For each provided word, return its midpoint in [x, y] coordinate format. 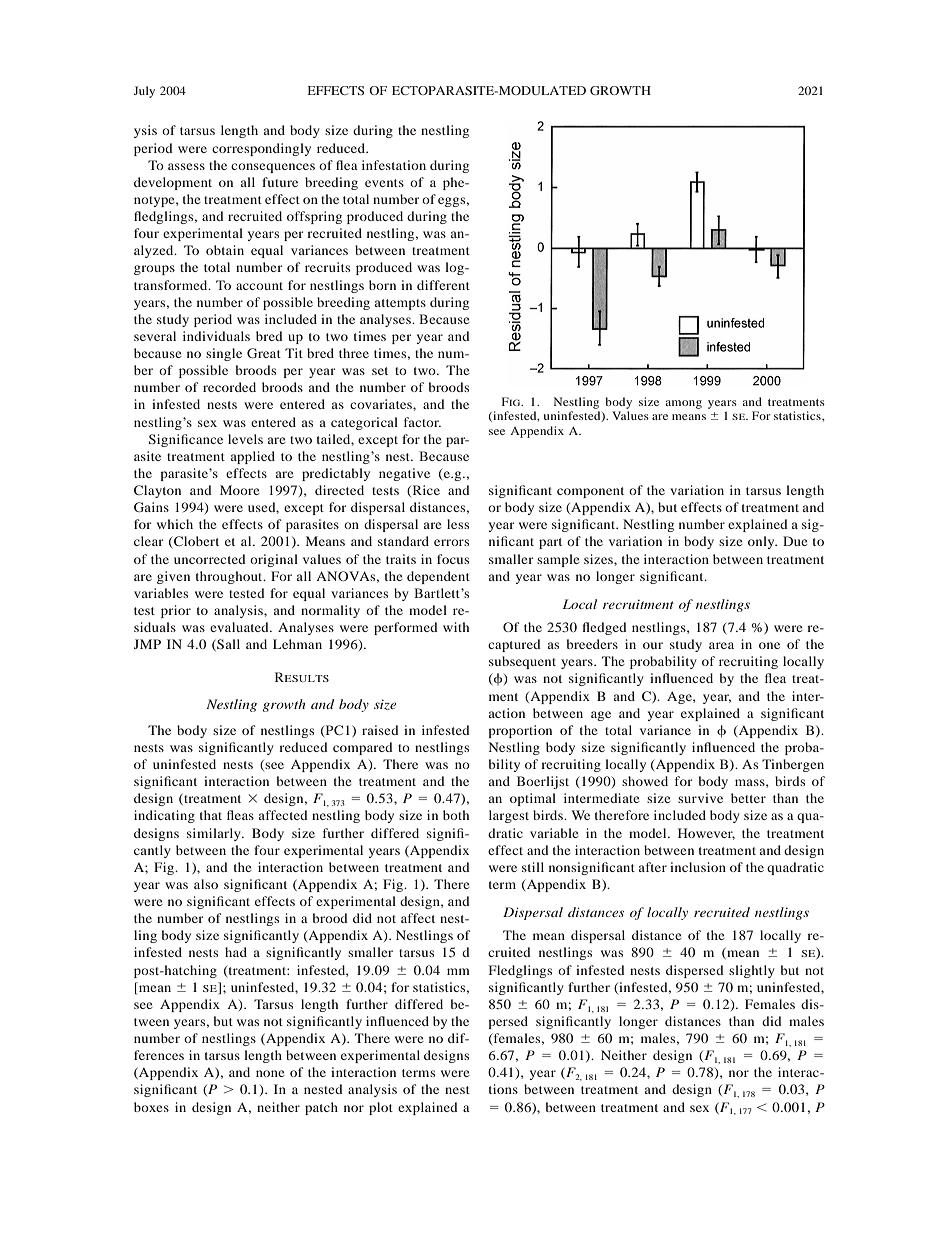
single [224, 354]
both [456, 815]
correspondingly [261, 149]
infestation [394, 165]
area [721, 645]
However [706, 834]
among [683, 404]
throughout [230, 577]
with [456, 627]
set [380, 371]
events [384, 183]
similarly [215, 834]
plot [381, 1108]
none [270, 1073]
